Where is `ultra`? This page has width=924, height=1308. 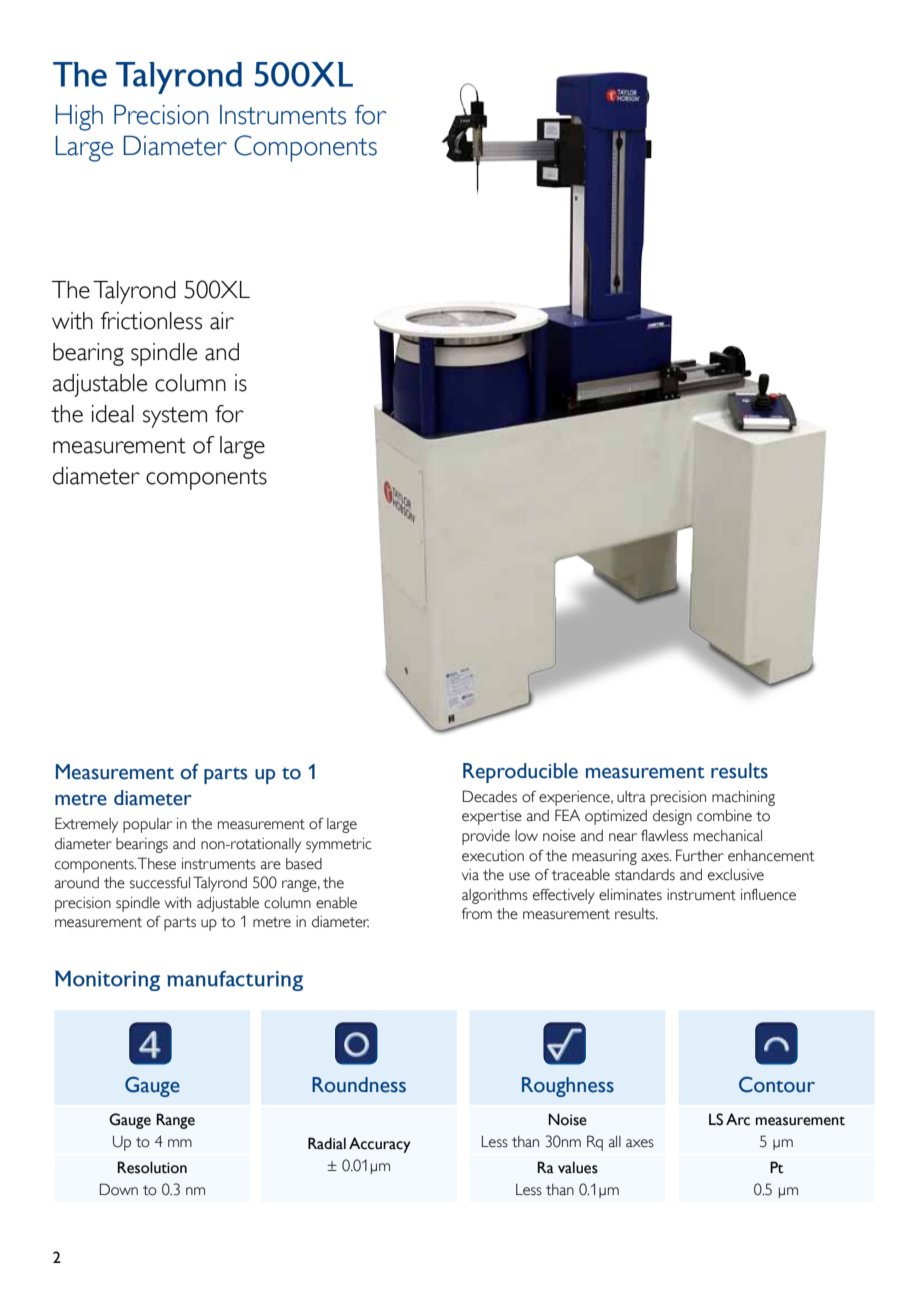 ultra is located at coordinates (631, 797).
